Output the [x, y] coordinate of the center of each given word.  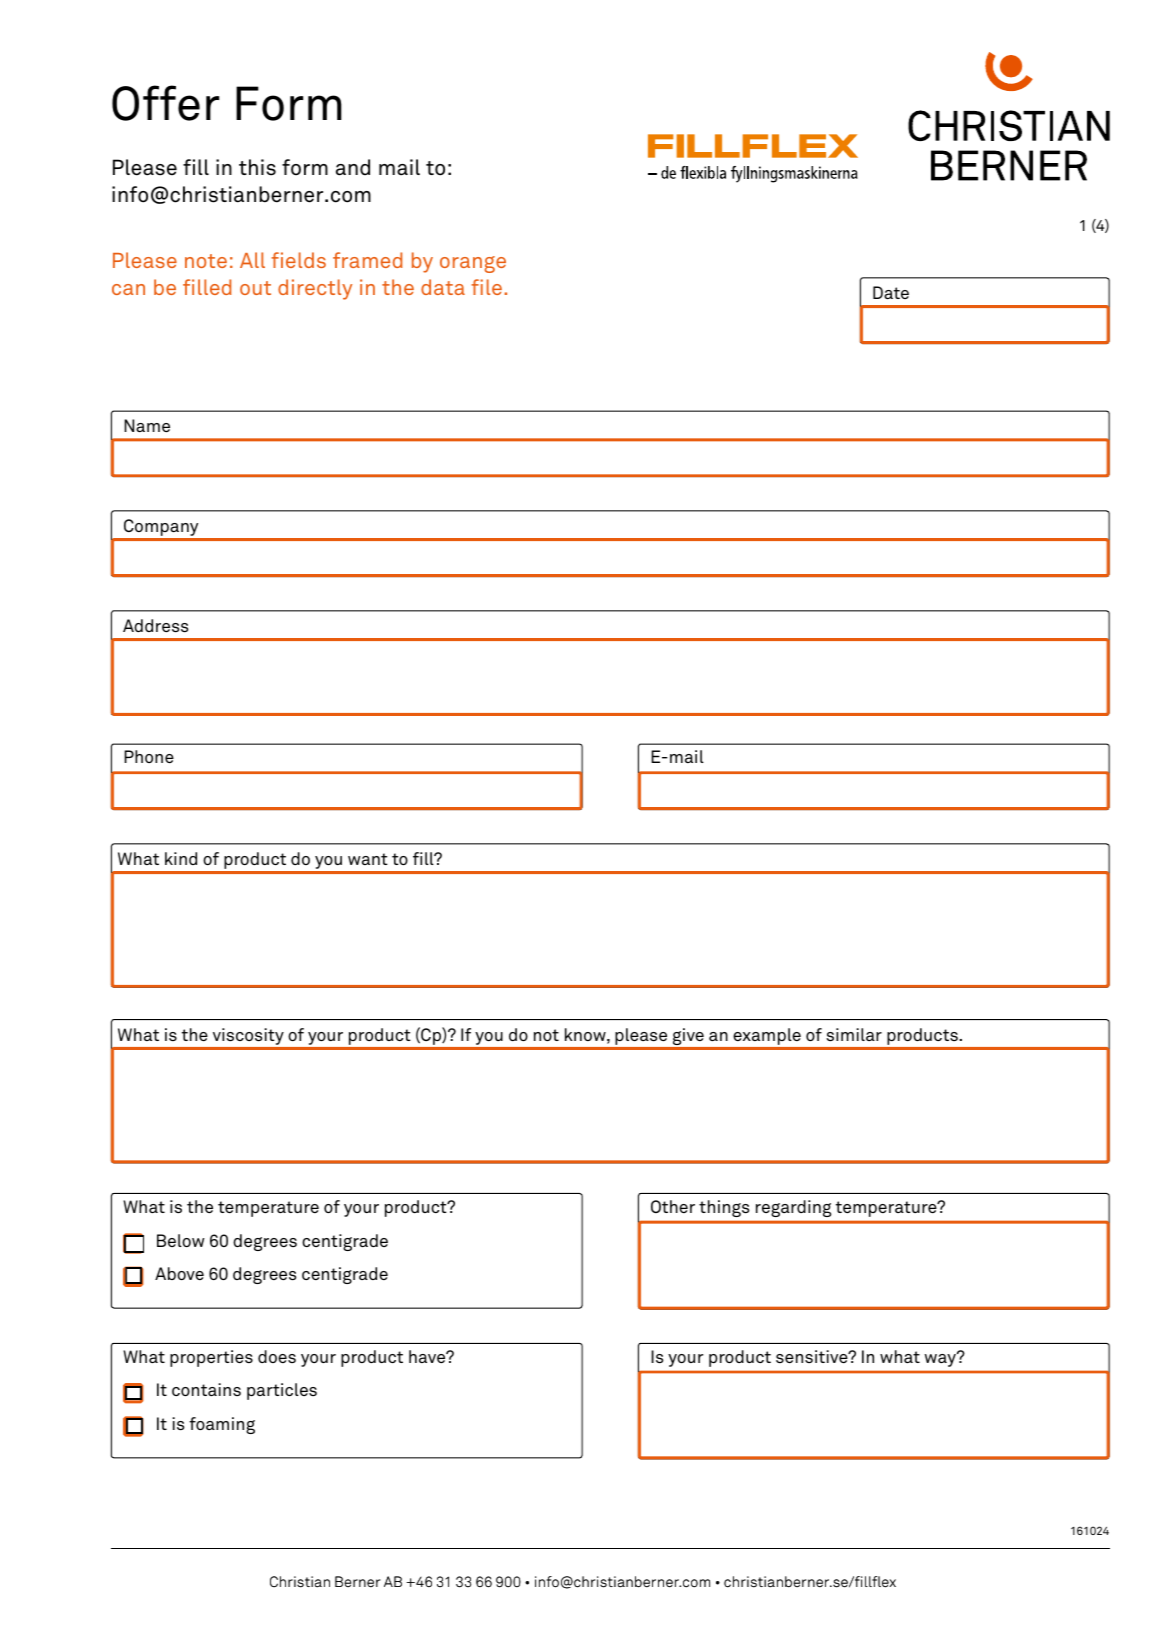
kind [181, 858]
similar [854, 1035]
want [368, 859]
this [257, 167]
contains [206, 1389]
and [353, 167]
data [443, 287]
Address [155, 626]
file [486, 287]
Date [891, 292]
